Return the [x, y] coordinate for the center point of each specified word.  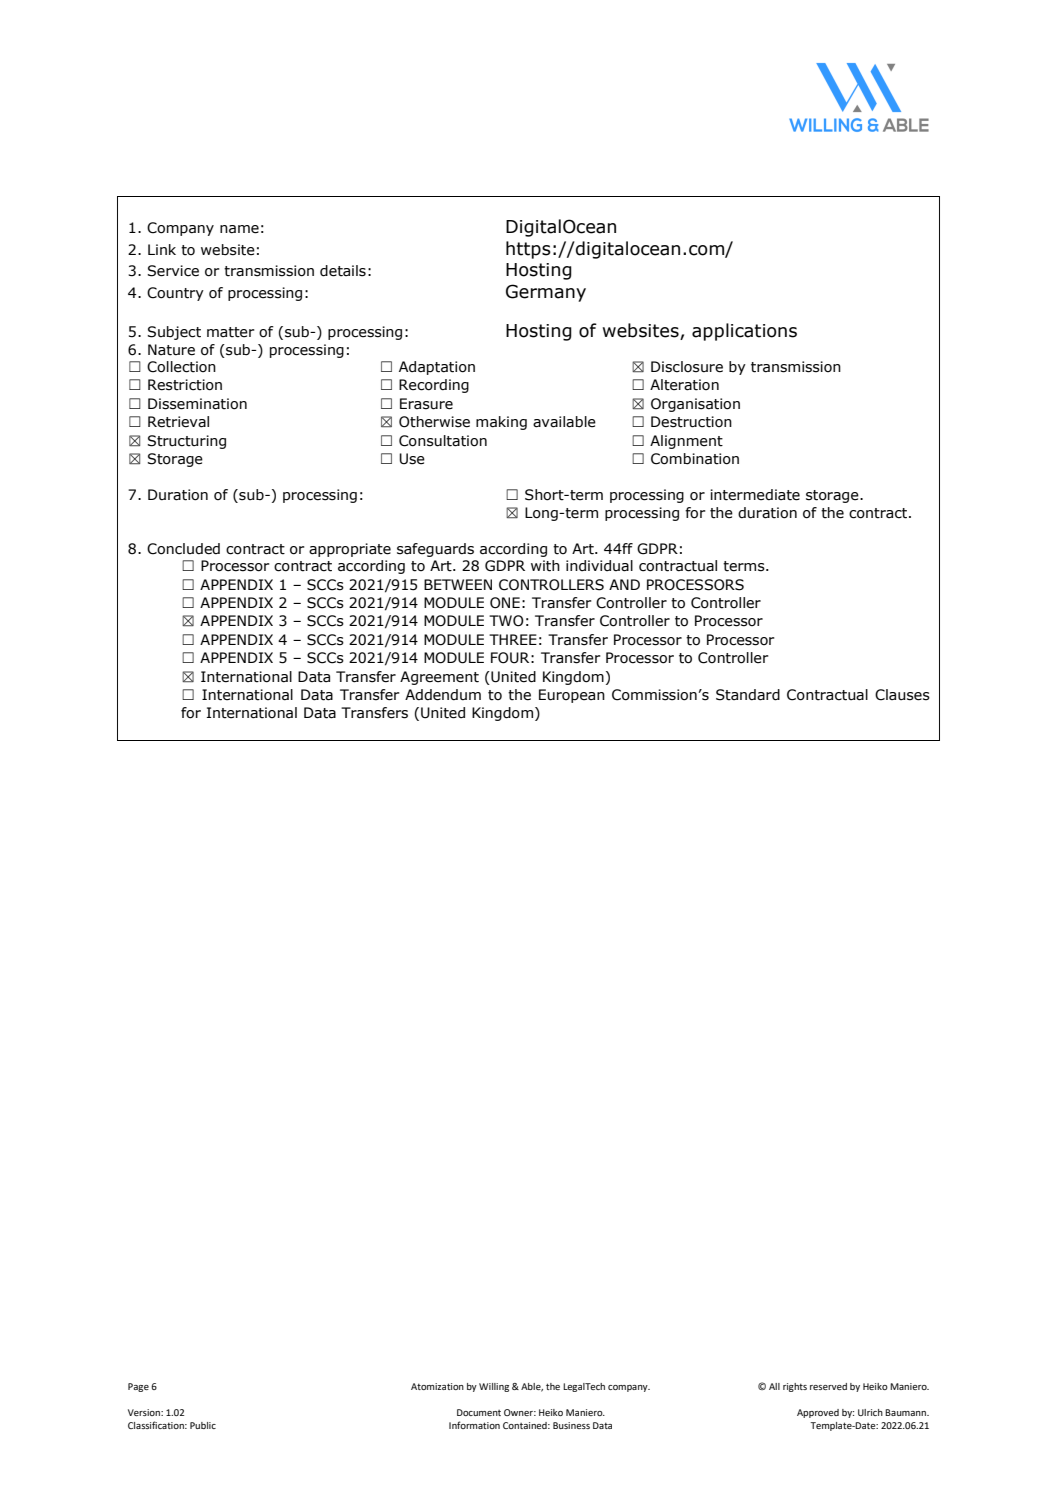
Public [203, 1425]
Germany [546, 293]
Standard [748, 695]
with [545, 566]
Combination [695, 459]
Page [138, 1387]
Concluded [183, 549]
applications [744, 332]
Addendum [443, 695]
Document [479, 1412]
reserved [828, 1386]
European [572, 696]
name [239, 229]
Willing [494, 1387]
